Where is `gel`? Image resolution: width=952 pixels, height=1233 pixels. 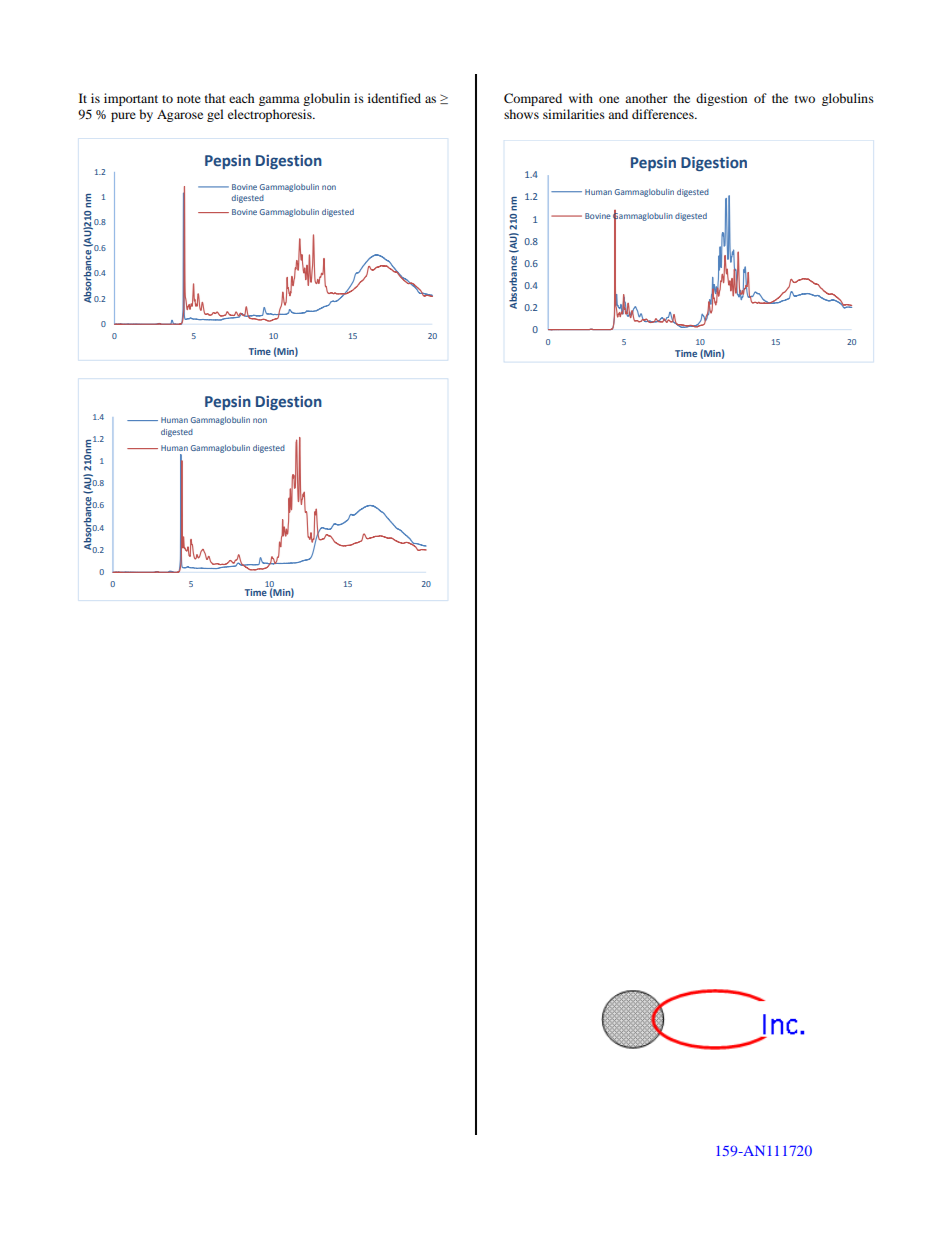
gel is located at coordinates (215, 115).
